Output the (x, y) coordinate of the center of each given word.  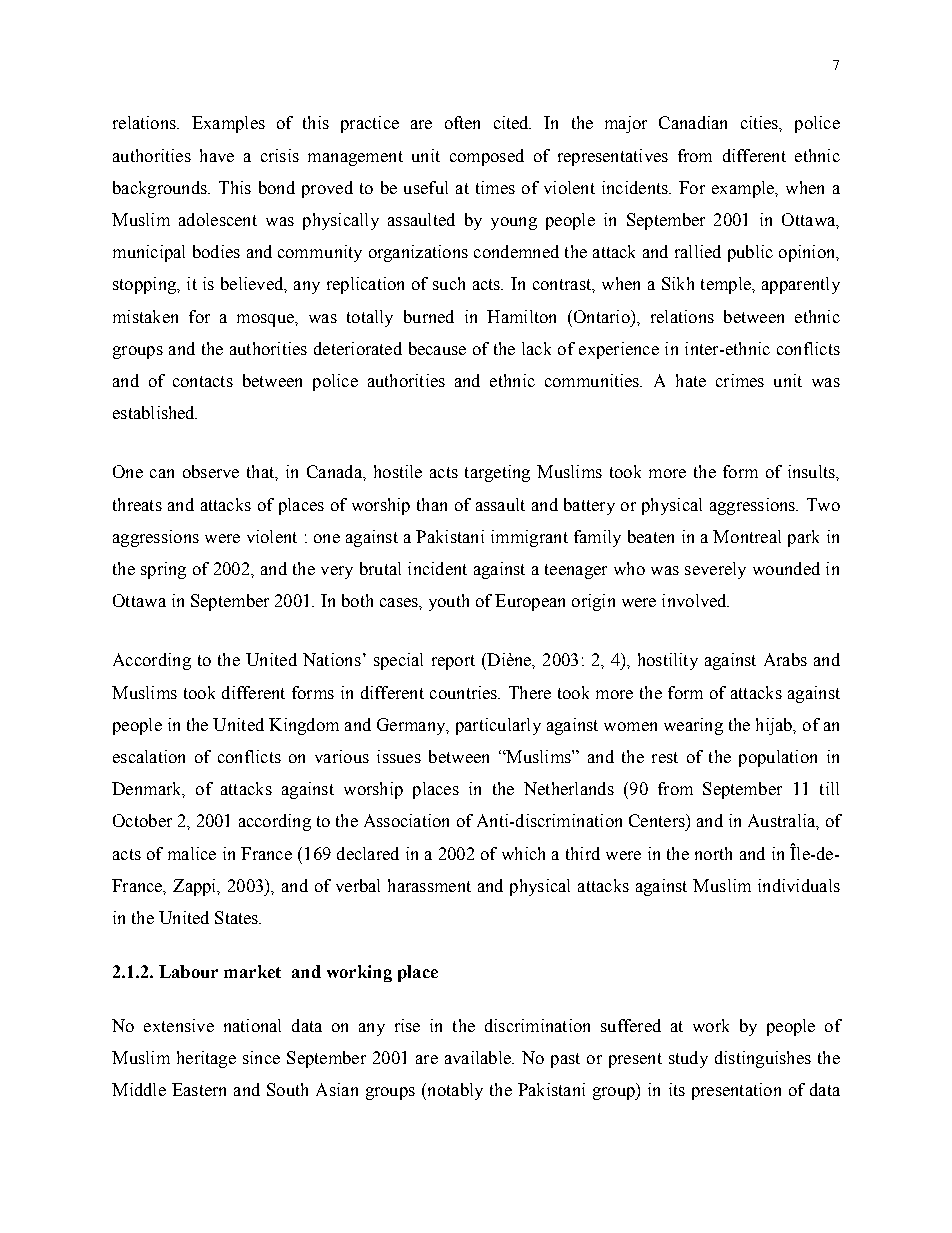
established (155, 412)
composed (487, 157)
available (479, 1057)
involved (695, 600)
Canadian (693, 122)
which (523, 853)
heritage (206, 1059)
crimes (740, 380)
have (217, 155)
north (713, 853)
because (437, 348)
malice (192, 853)
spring (163, 570)
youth (449, 602)
